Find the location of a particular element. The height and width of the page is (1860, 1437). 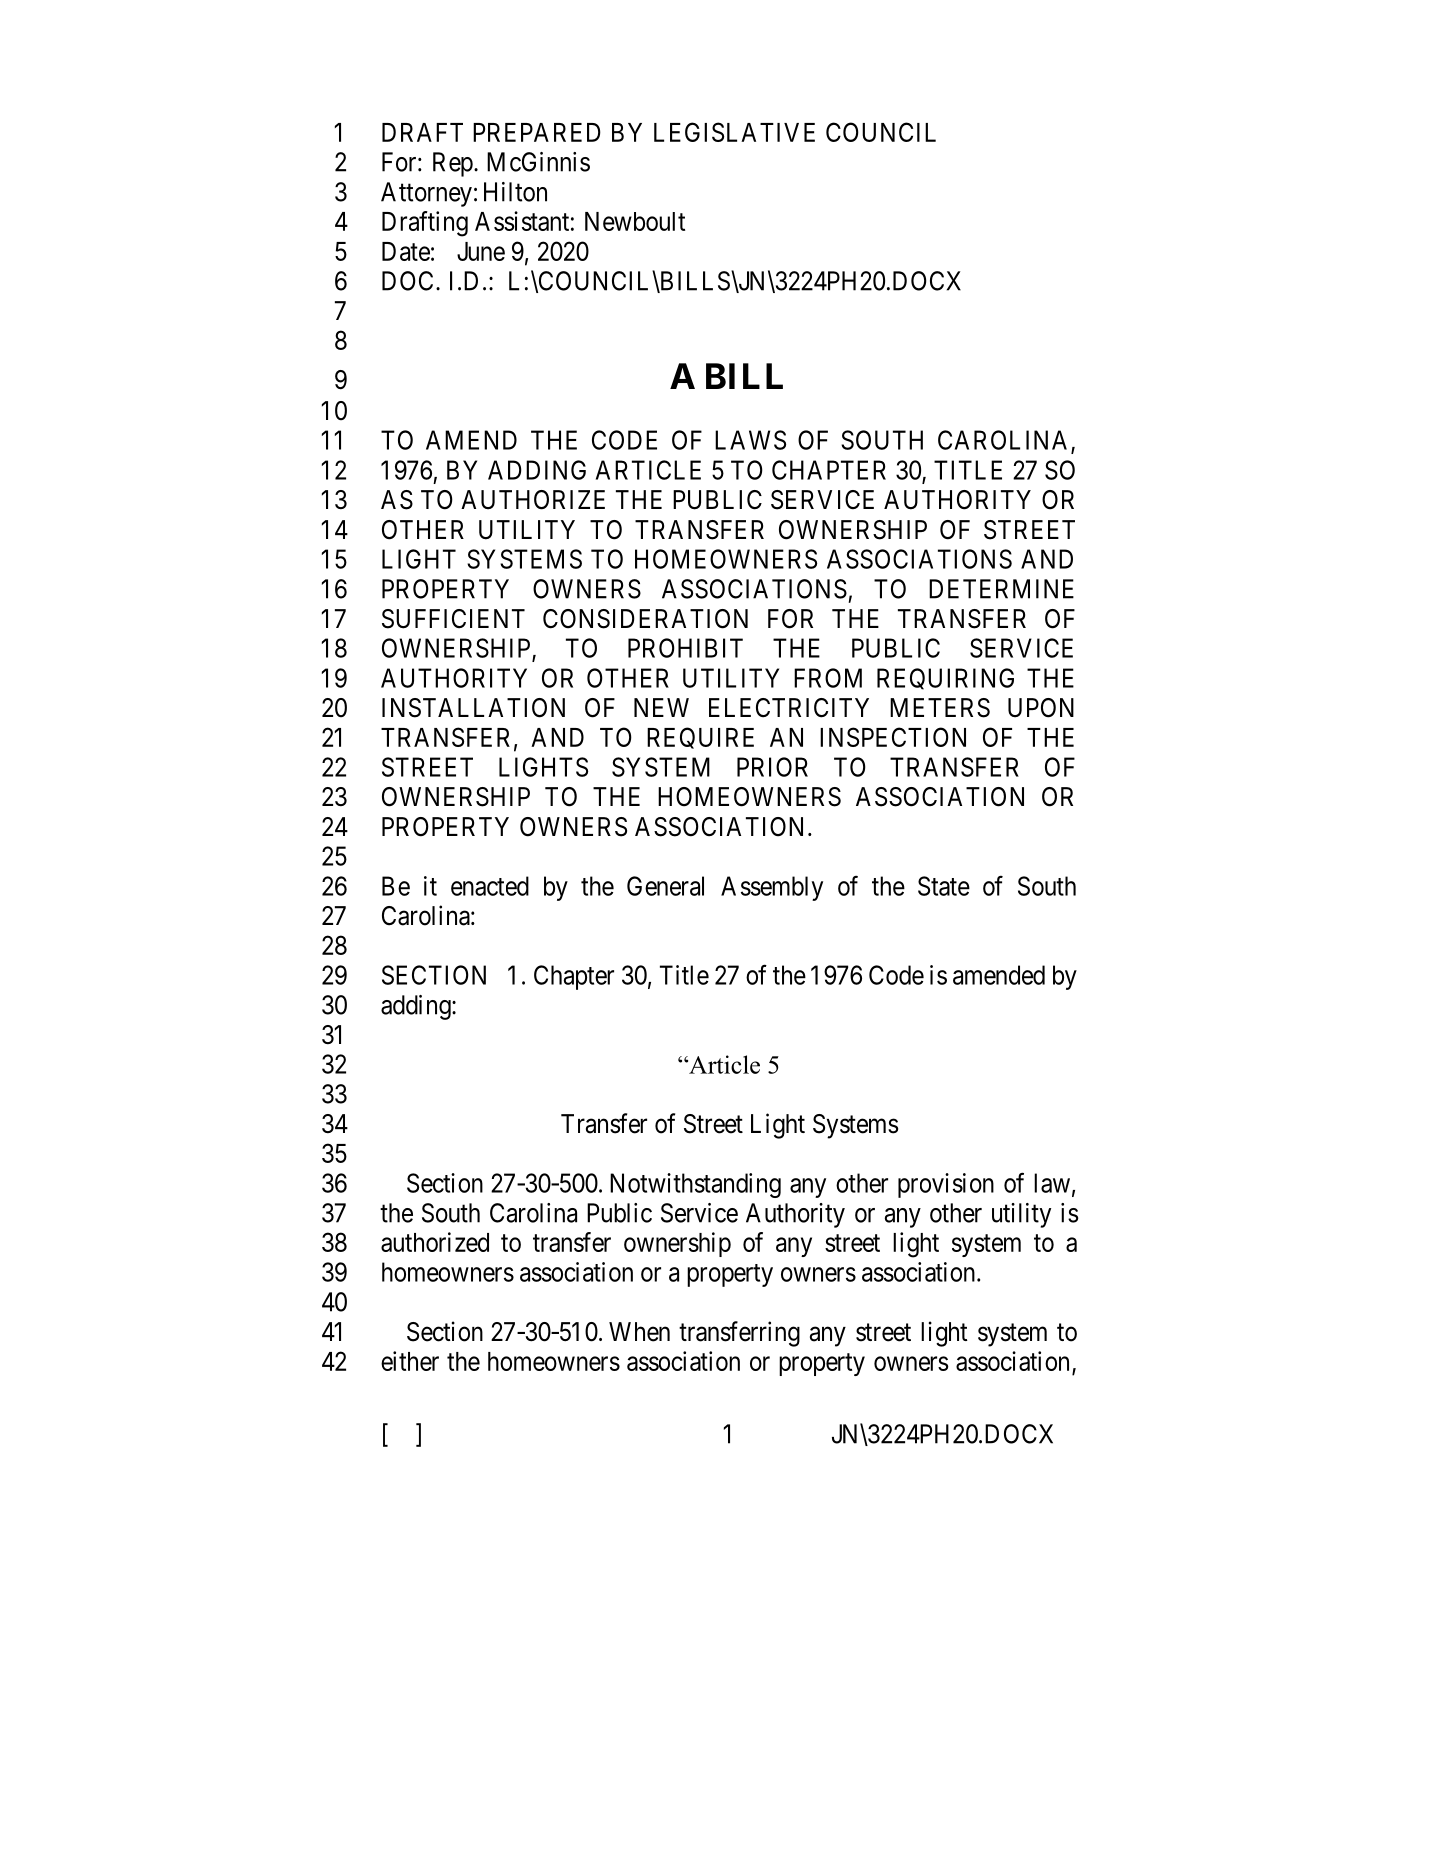

REQUIRE is located at coordinates (700, 738).
